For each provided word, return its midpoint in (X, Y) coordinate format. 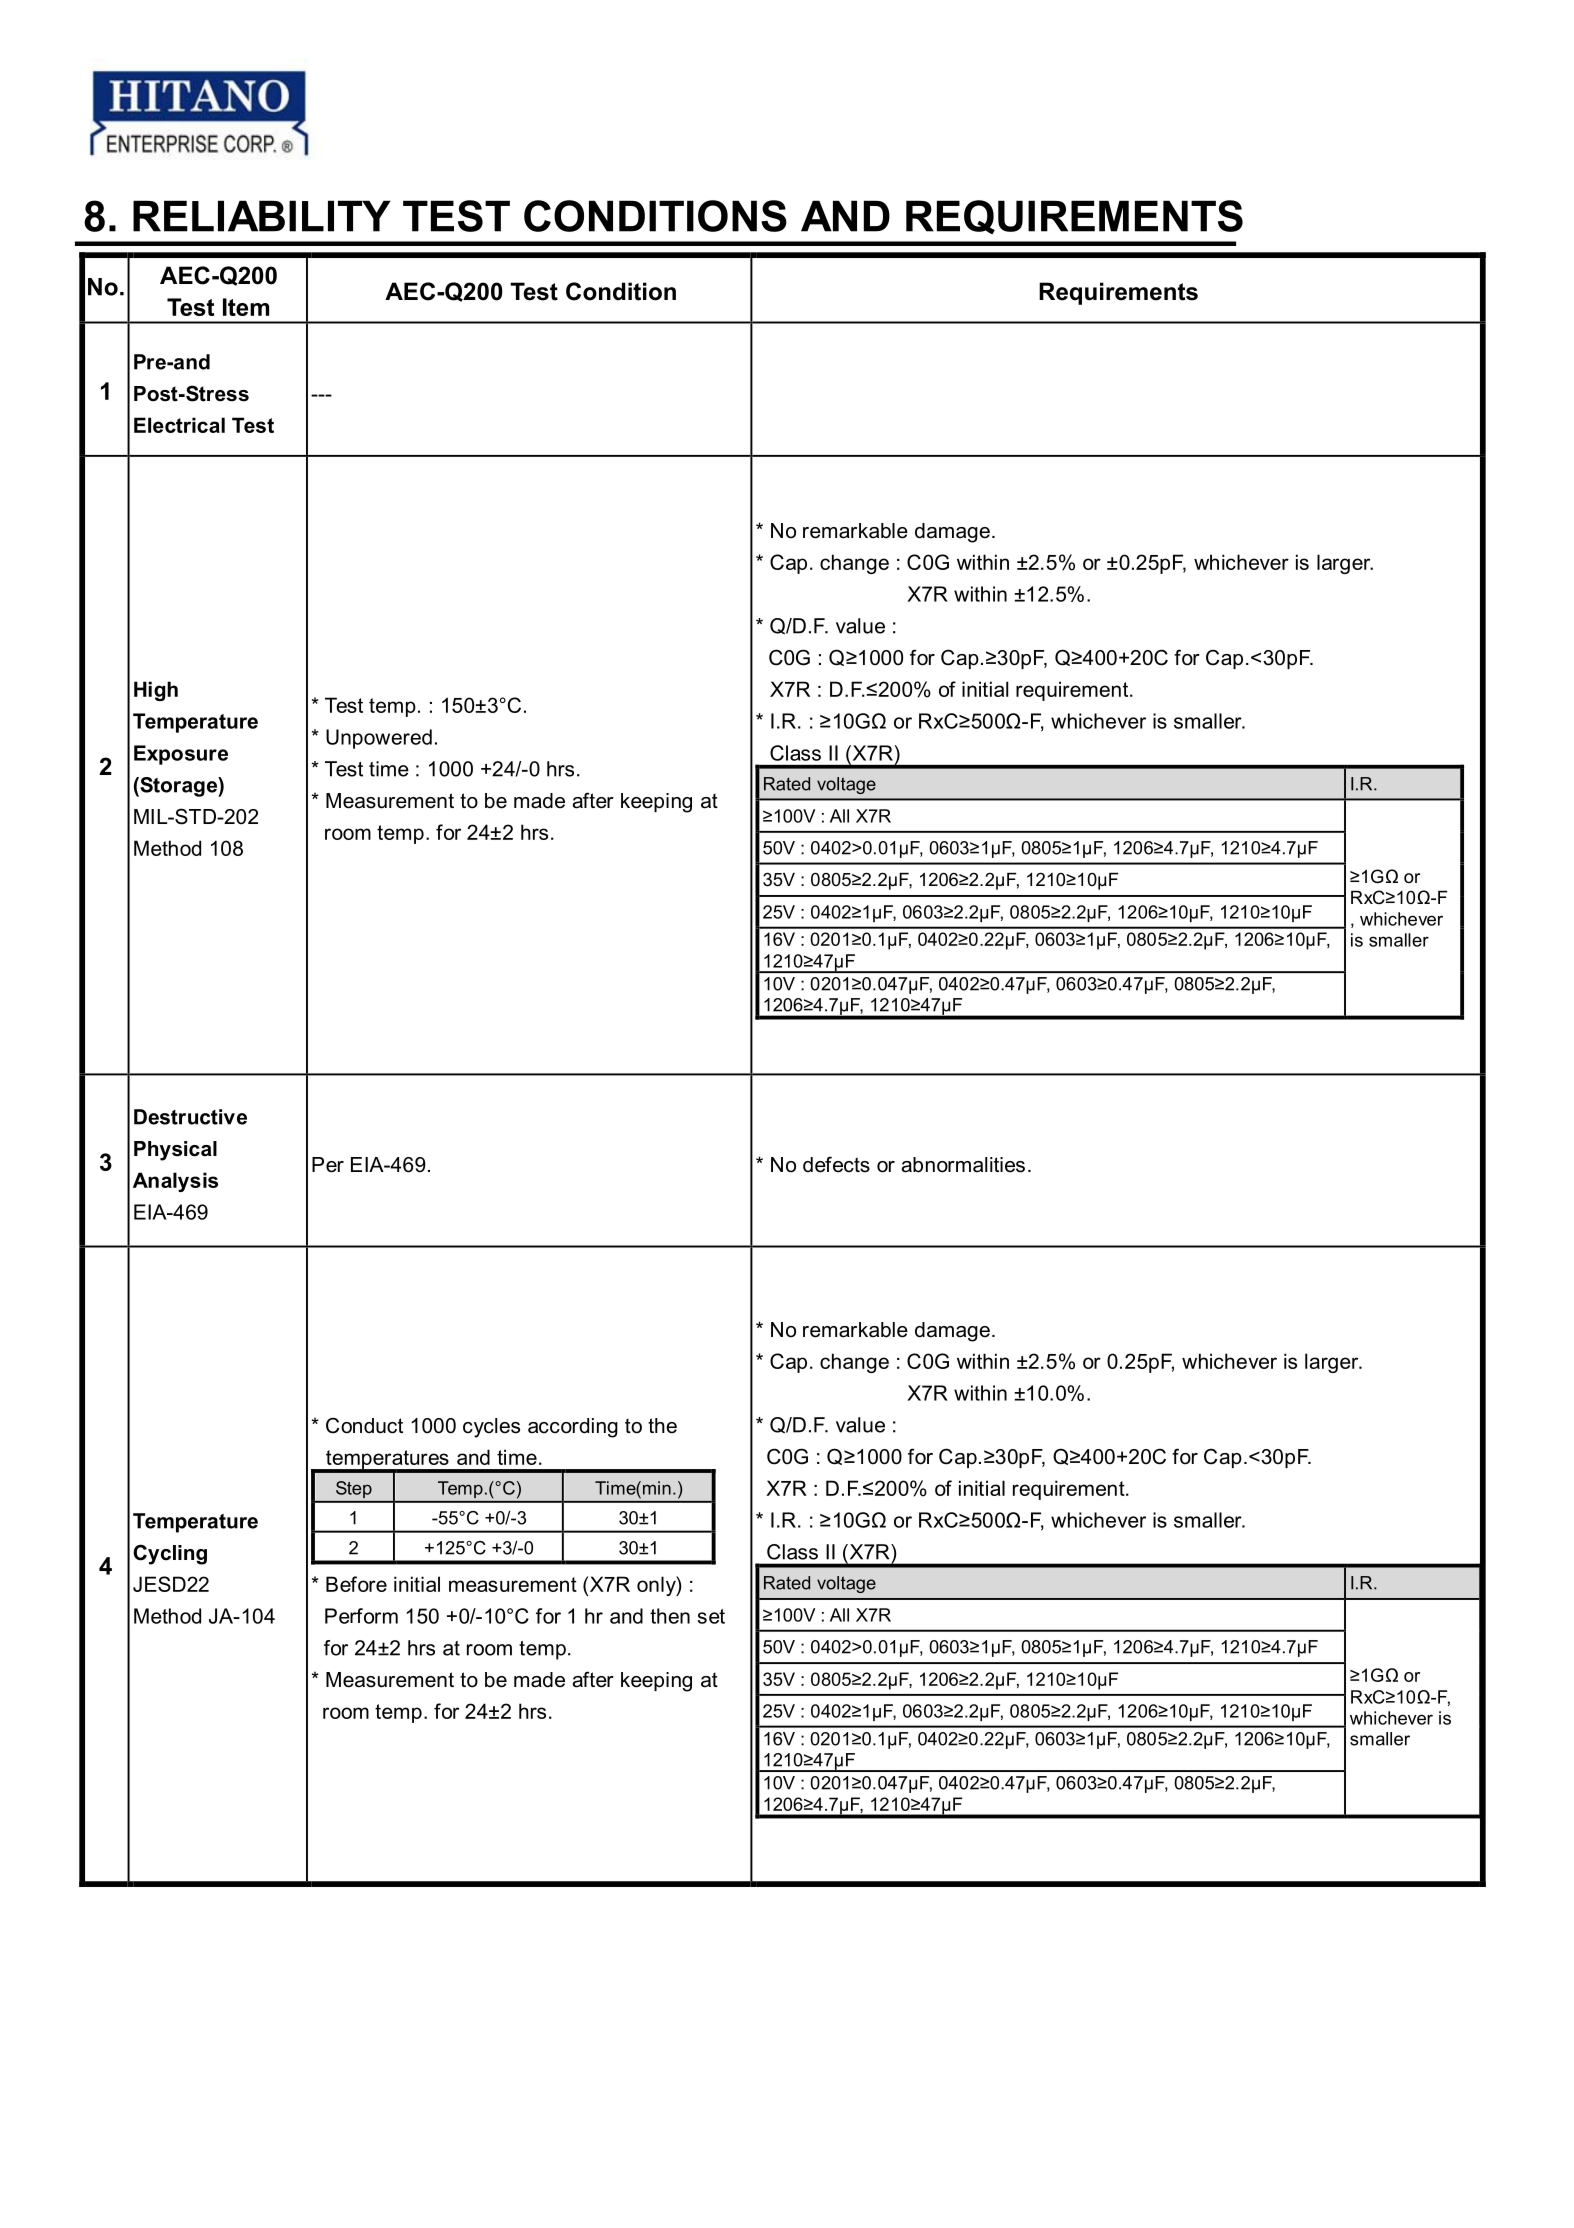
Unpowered (379, 739)
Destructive (190, 1117)
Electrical (179, 425)
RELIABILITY (262, 216)
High (156, 691)
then (670, 1616)
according (573, 1428)
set (711, 1616)
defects (836, 1164)
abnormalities (963, 1165)
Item (246, 307)
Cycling (170, 1554)
